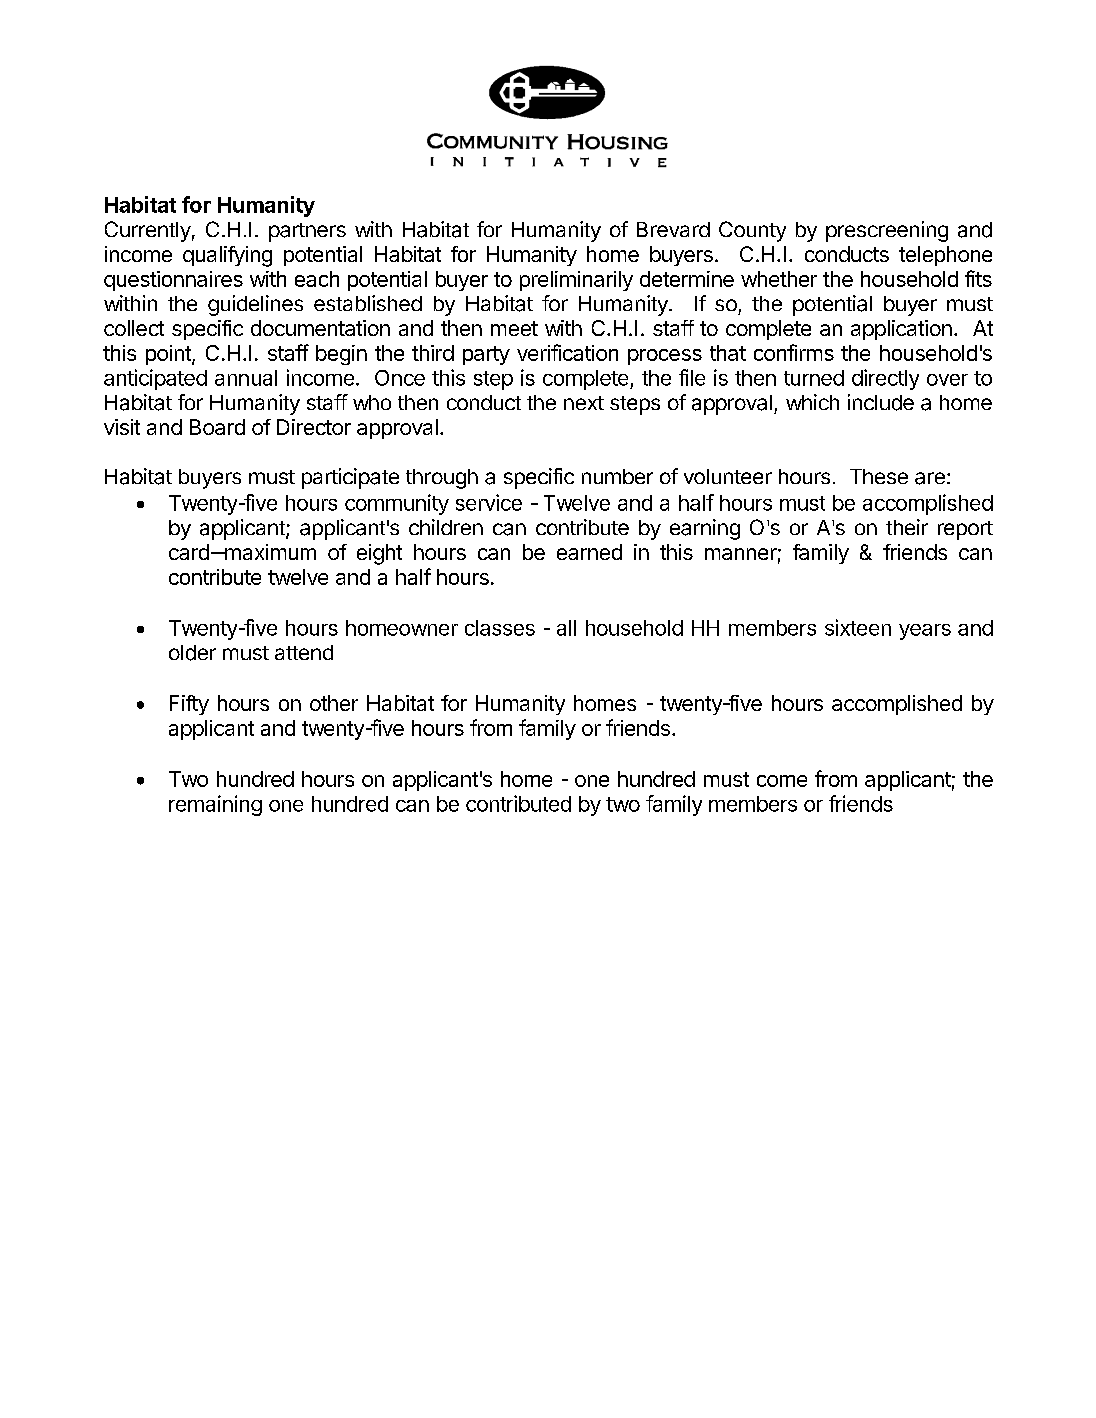 This page has height=1418, width=1096. Describe the element at coordinates (350, 478) in the page. I see `participate` at that location.
